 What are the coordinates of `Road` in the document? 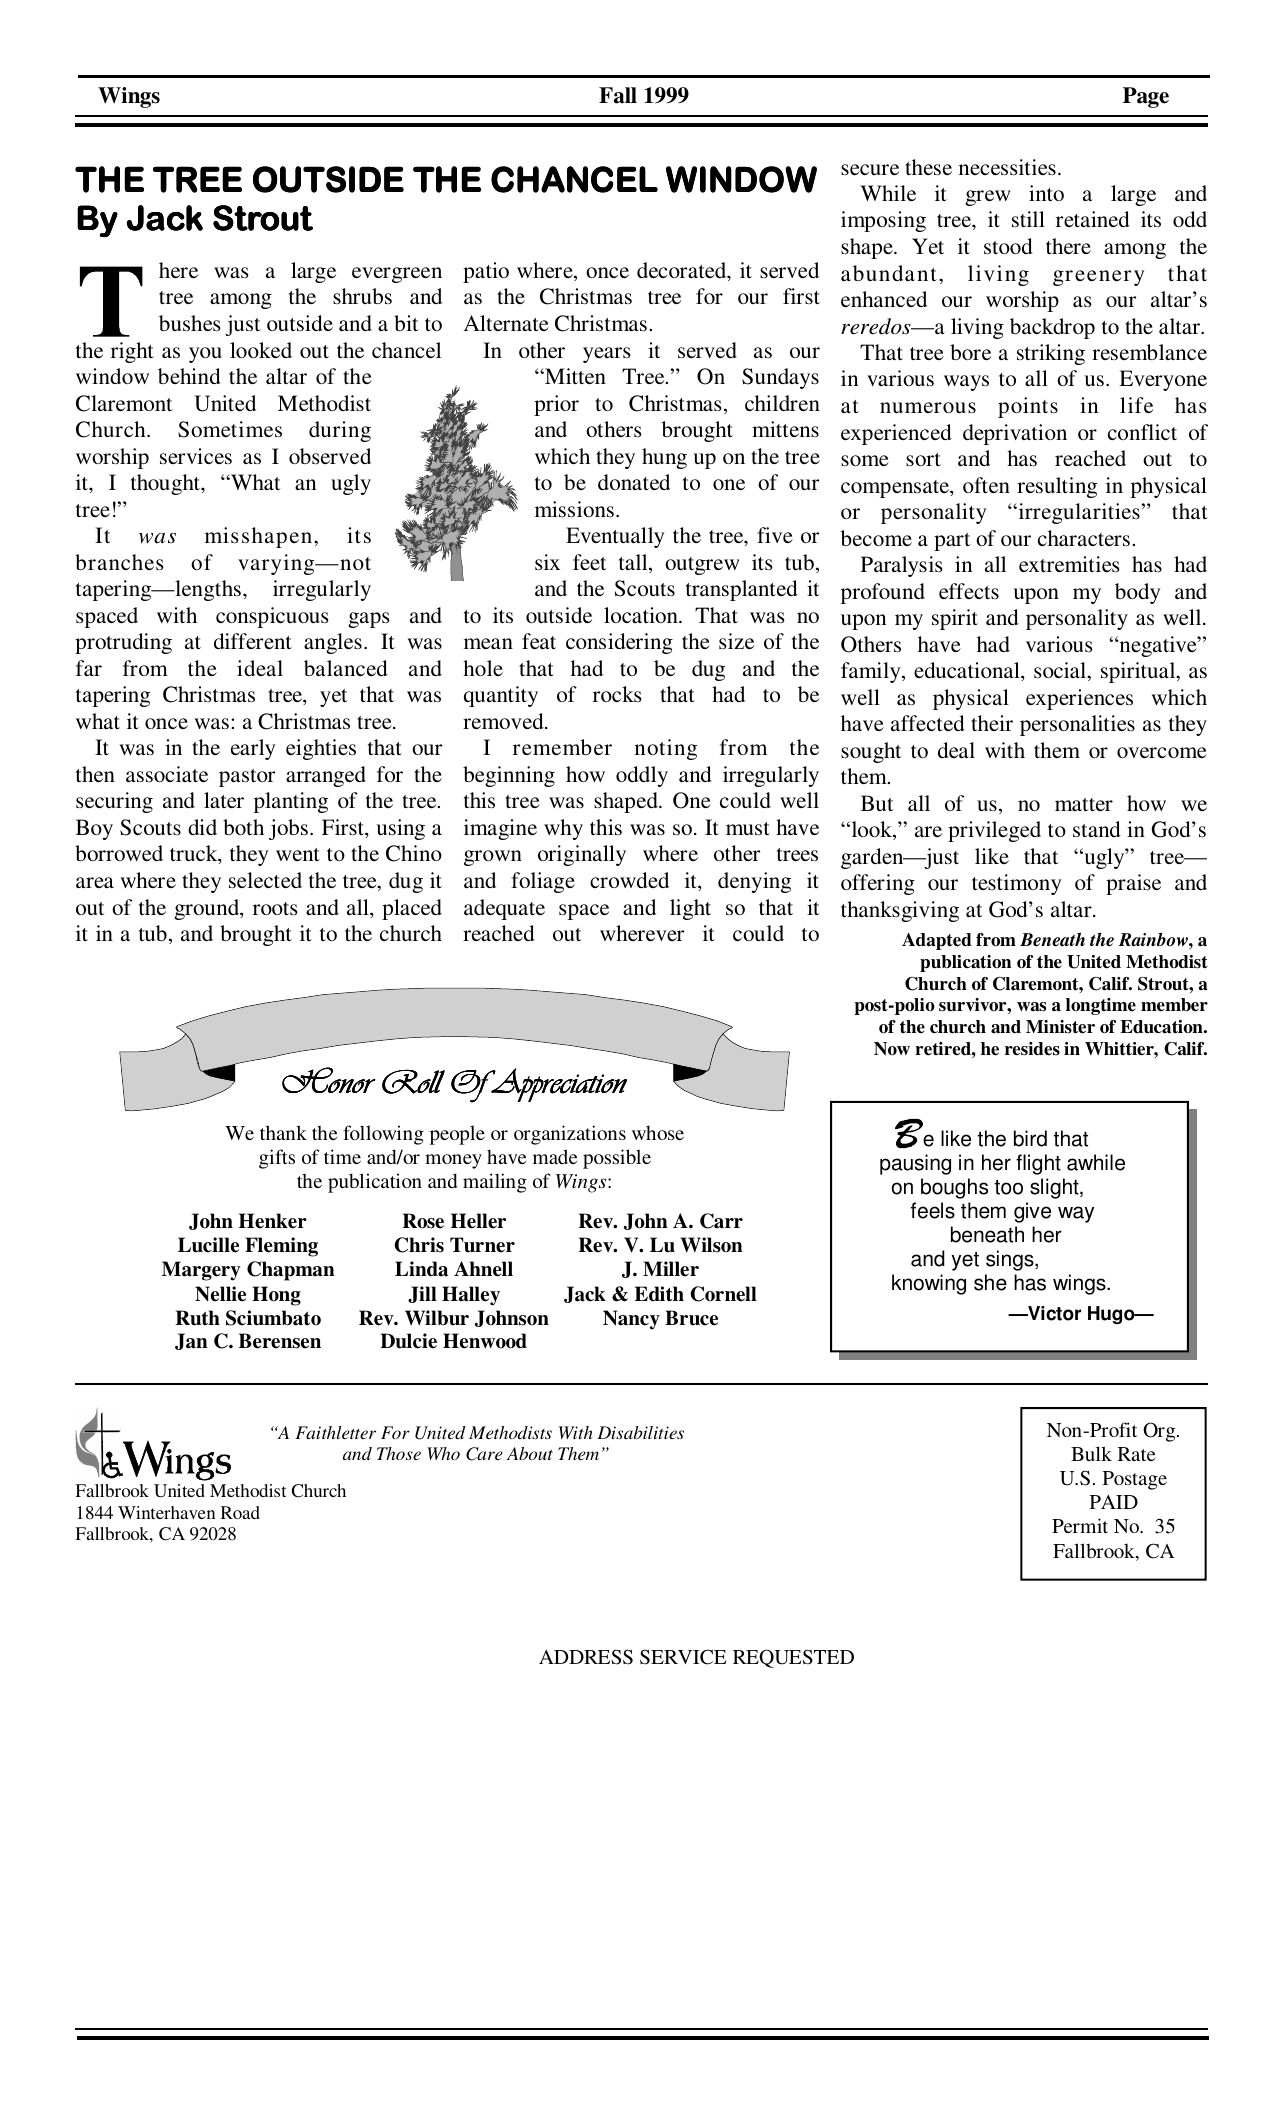 It's located at (240, 1512).
